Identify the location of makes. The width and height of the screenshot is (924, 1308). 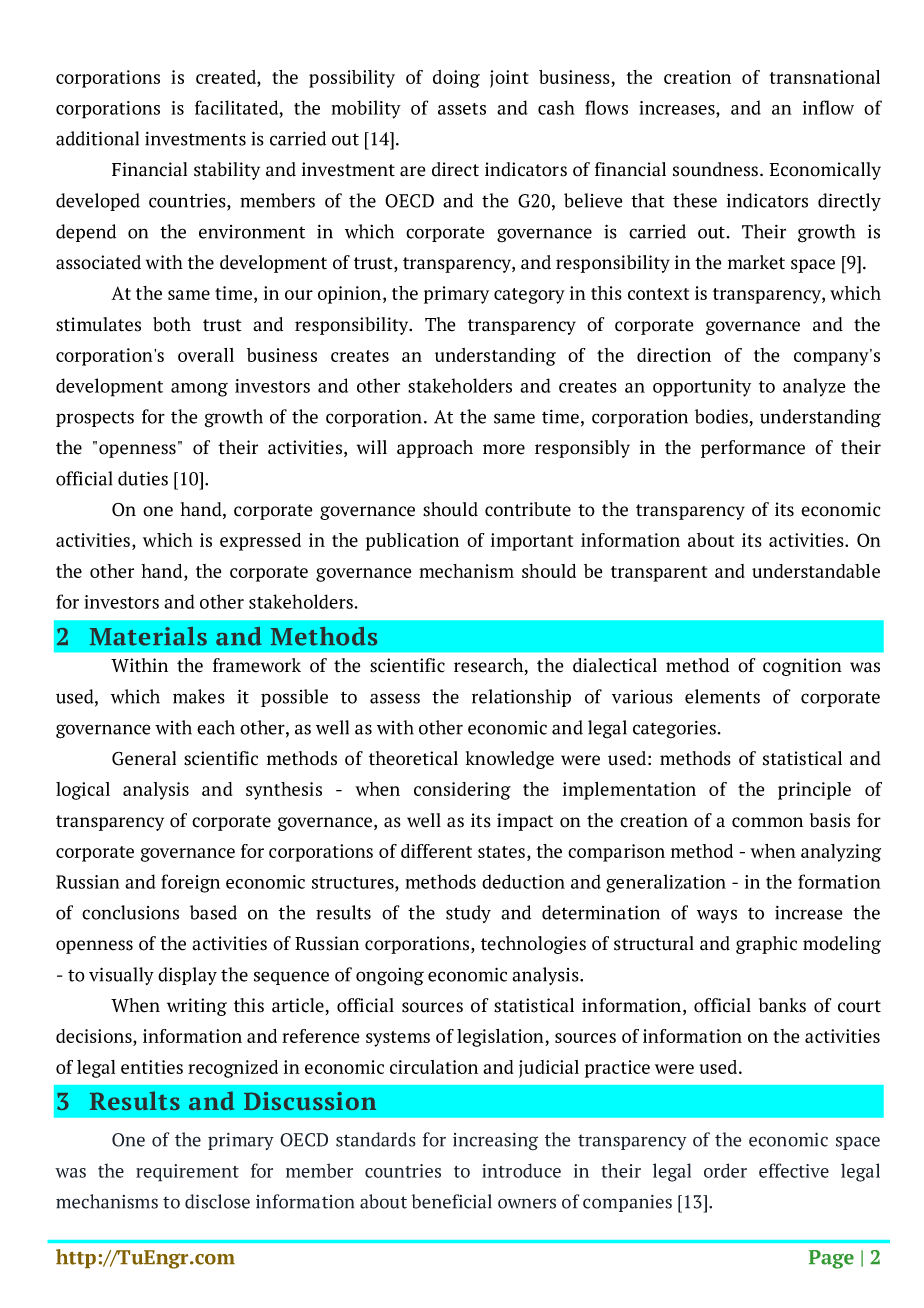
(199, 696).
